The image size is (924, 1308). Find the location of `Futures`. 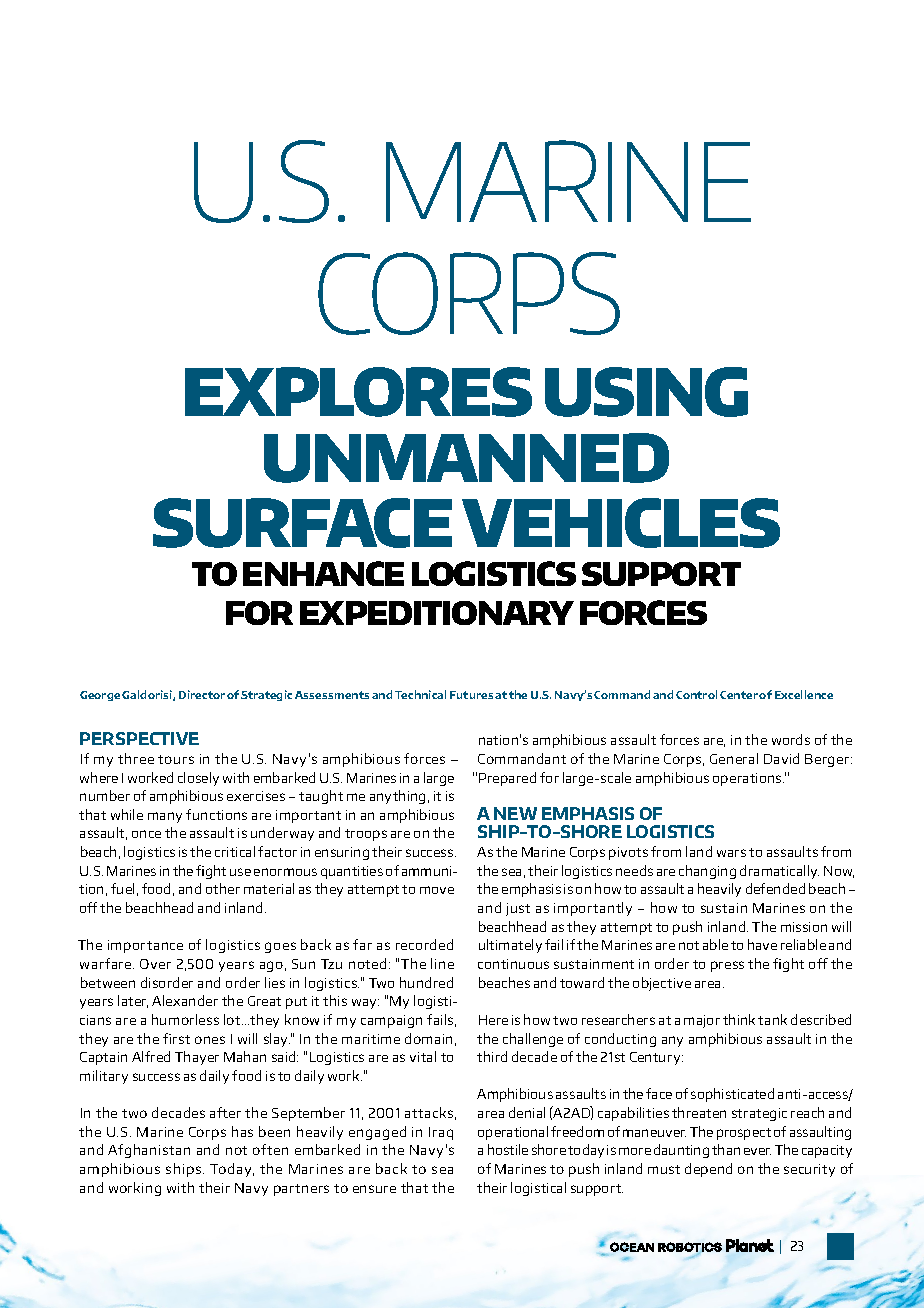

Futures is located at coordinates (471, 695).
